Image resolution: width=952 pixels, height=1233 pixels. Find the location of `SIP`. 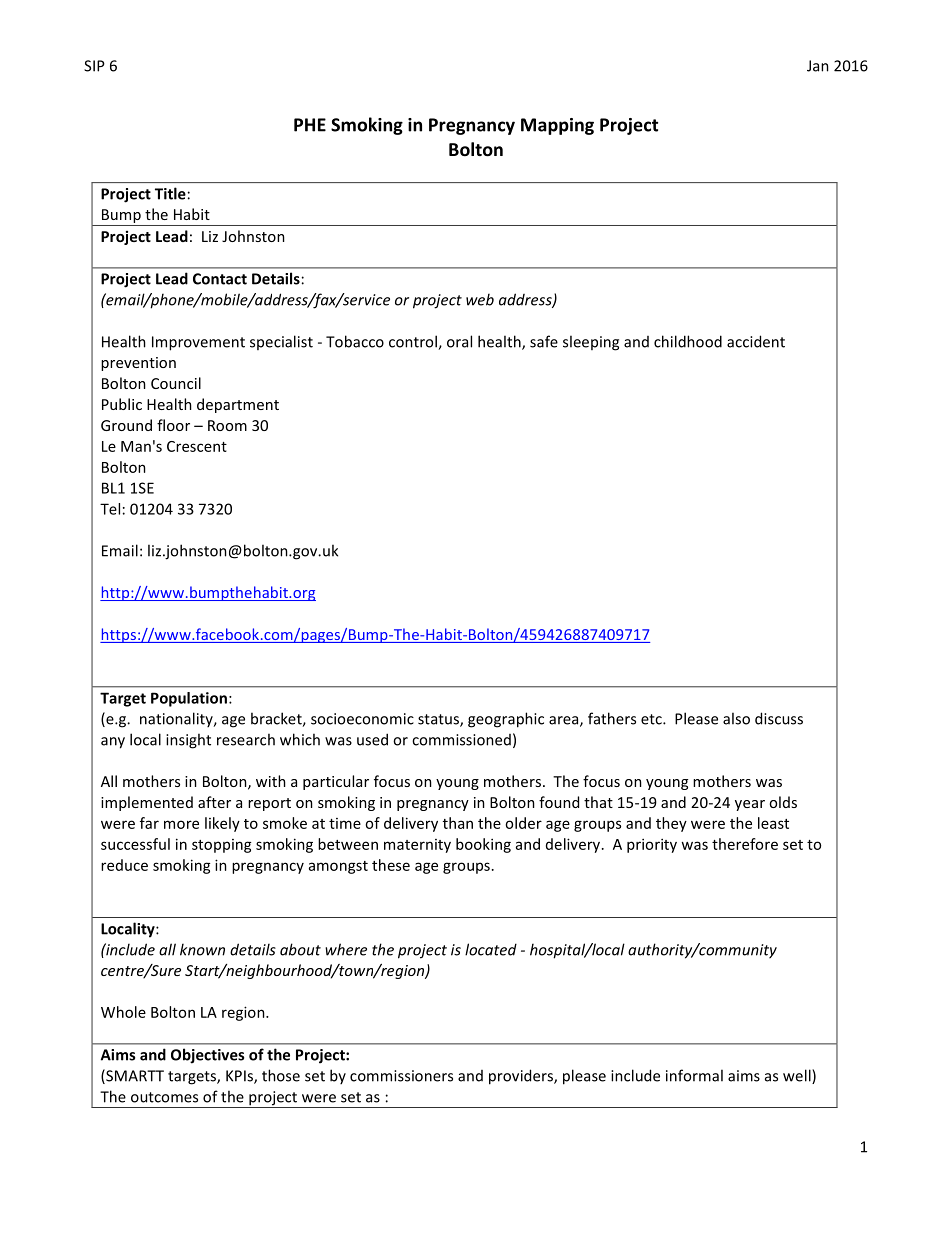

SIP is located at coordinates (94, 66).
